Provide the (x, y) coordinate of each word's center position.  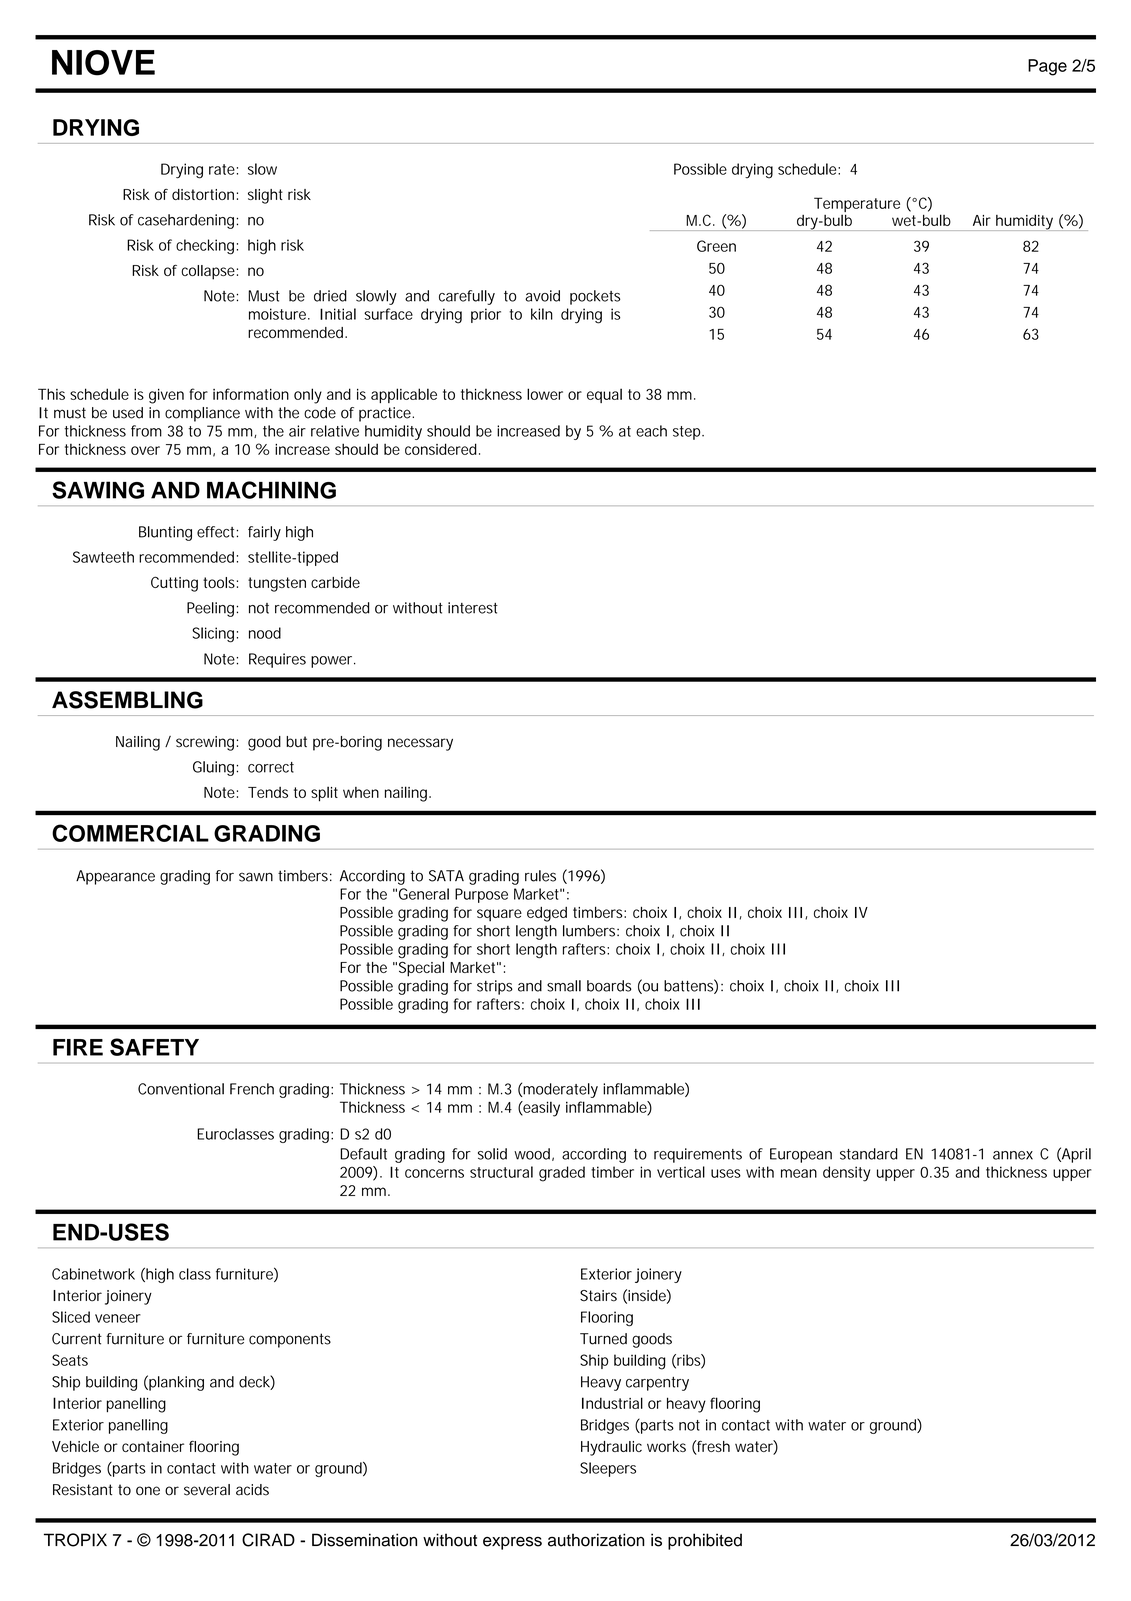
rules (540, 876)
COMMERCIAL (130, 833)
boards (609, 986)
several (207, 1490)
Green (716, 246)
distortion (203, 194)
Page (1047, 67)
